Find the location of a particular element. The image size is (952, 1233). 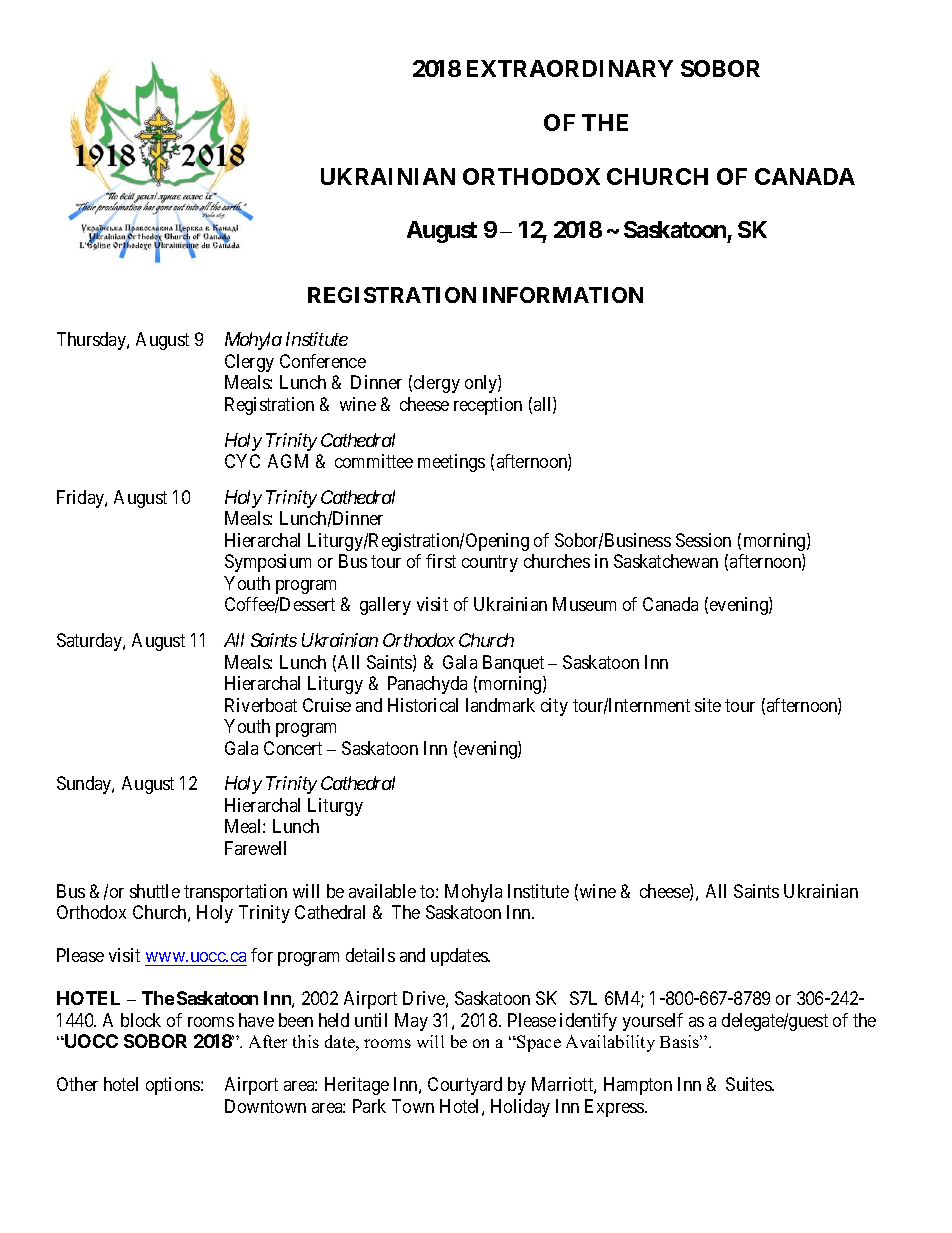

Saturday is located at coordinates (90, 642).
